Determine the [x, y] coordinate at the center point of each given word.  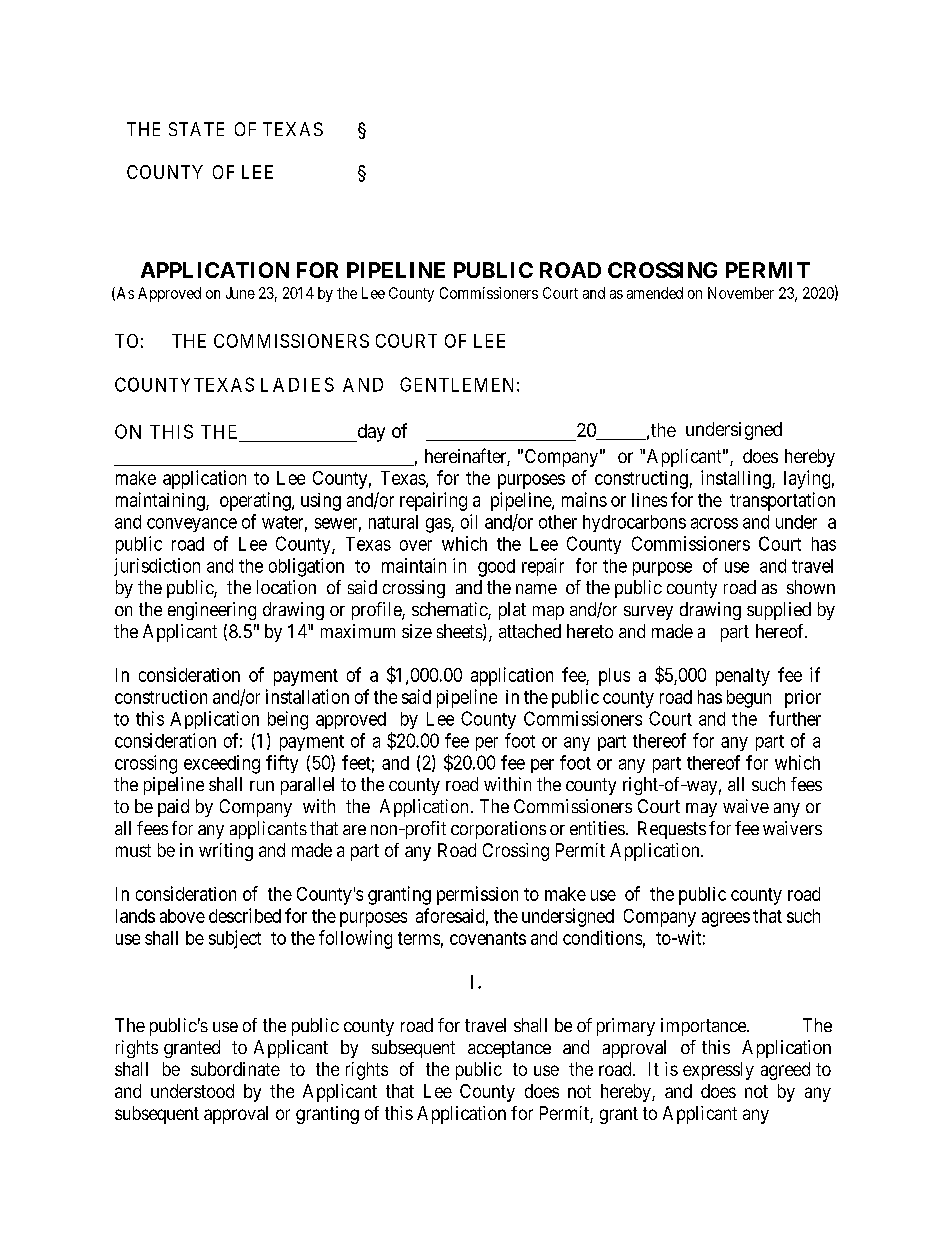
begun [749, 699]
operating [256, 501]
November [741, 293]
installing [737, 479]
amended [655, 293]
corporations [498, 830]
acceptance [509, 1049]
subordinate [235, 1069]
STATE [196, 129]
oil [469, 521]
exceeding [222, 764]
